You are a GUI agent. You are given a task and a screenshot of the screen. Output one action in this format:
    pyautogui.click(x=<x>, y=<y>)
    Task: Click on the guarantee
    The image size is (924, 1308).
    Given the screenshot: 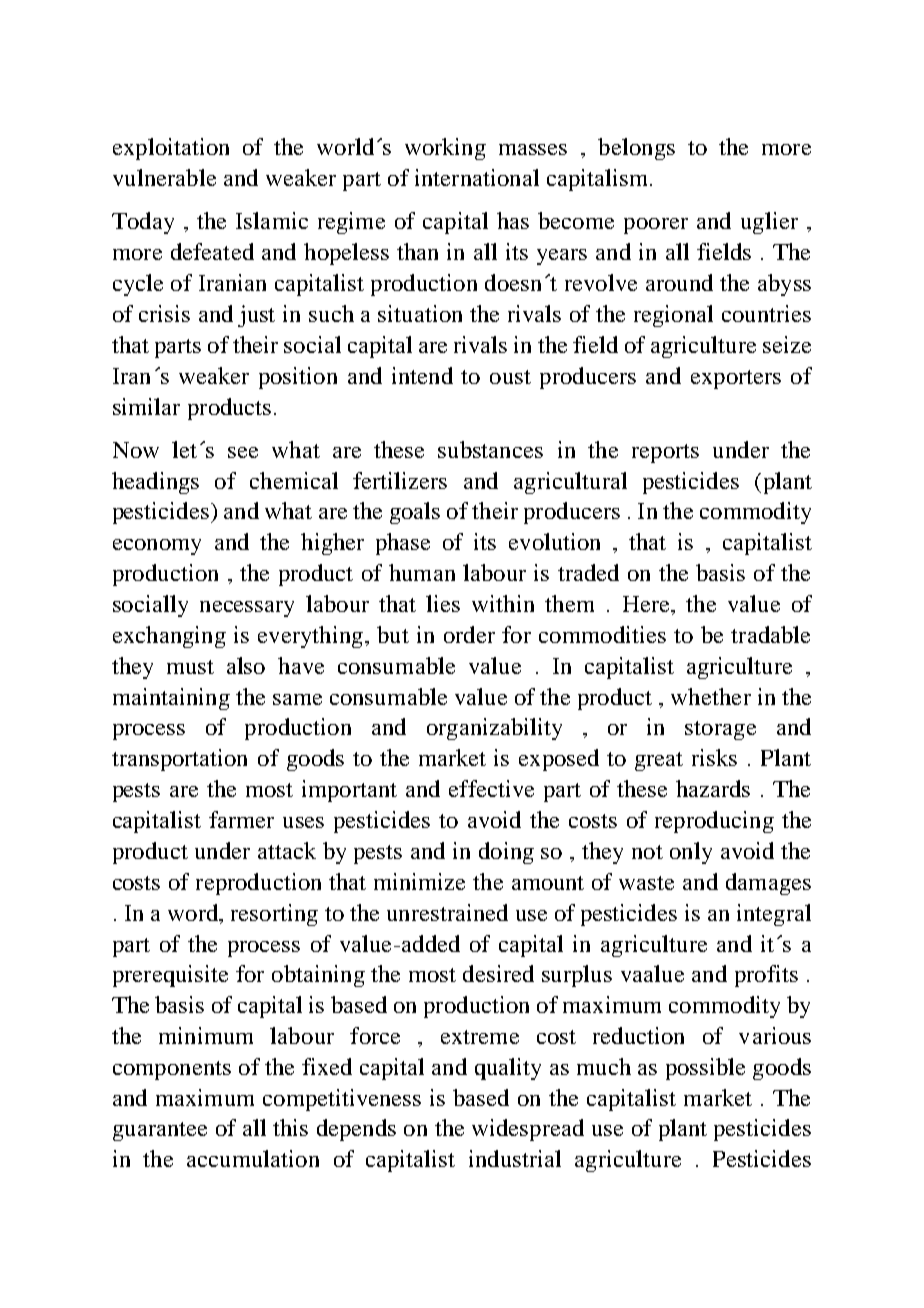 What is the action you would take?
    pyautogui.click(x=160, y=1131)
